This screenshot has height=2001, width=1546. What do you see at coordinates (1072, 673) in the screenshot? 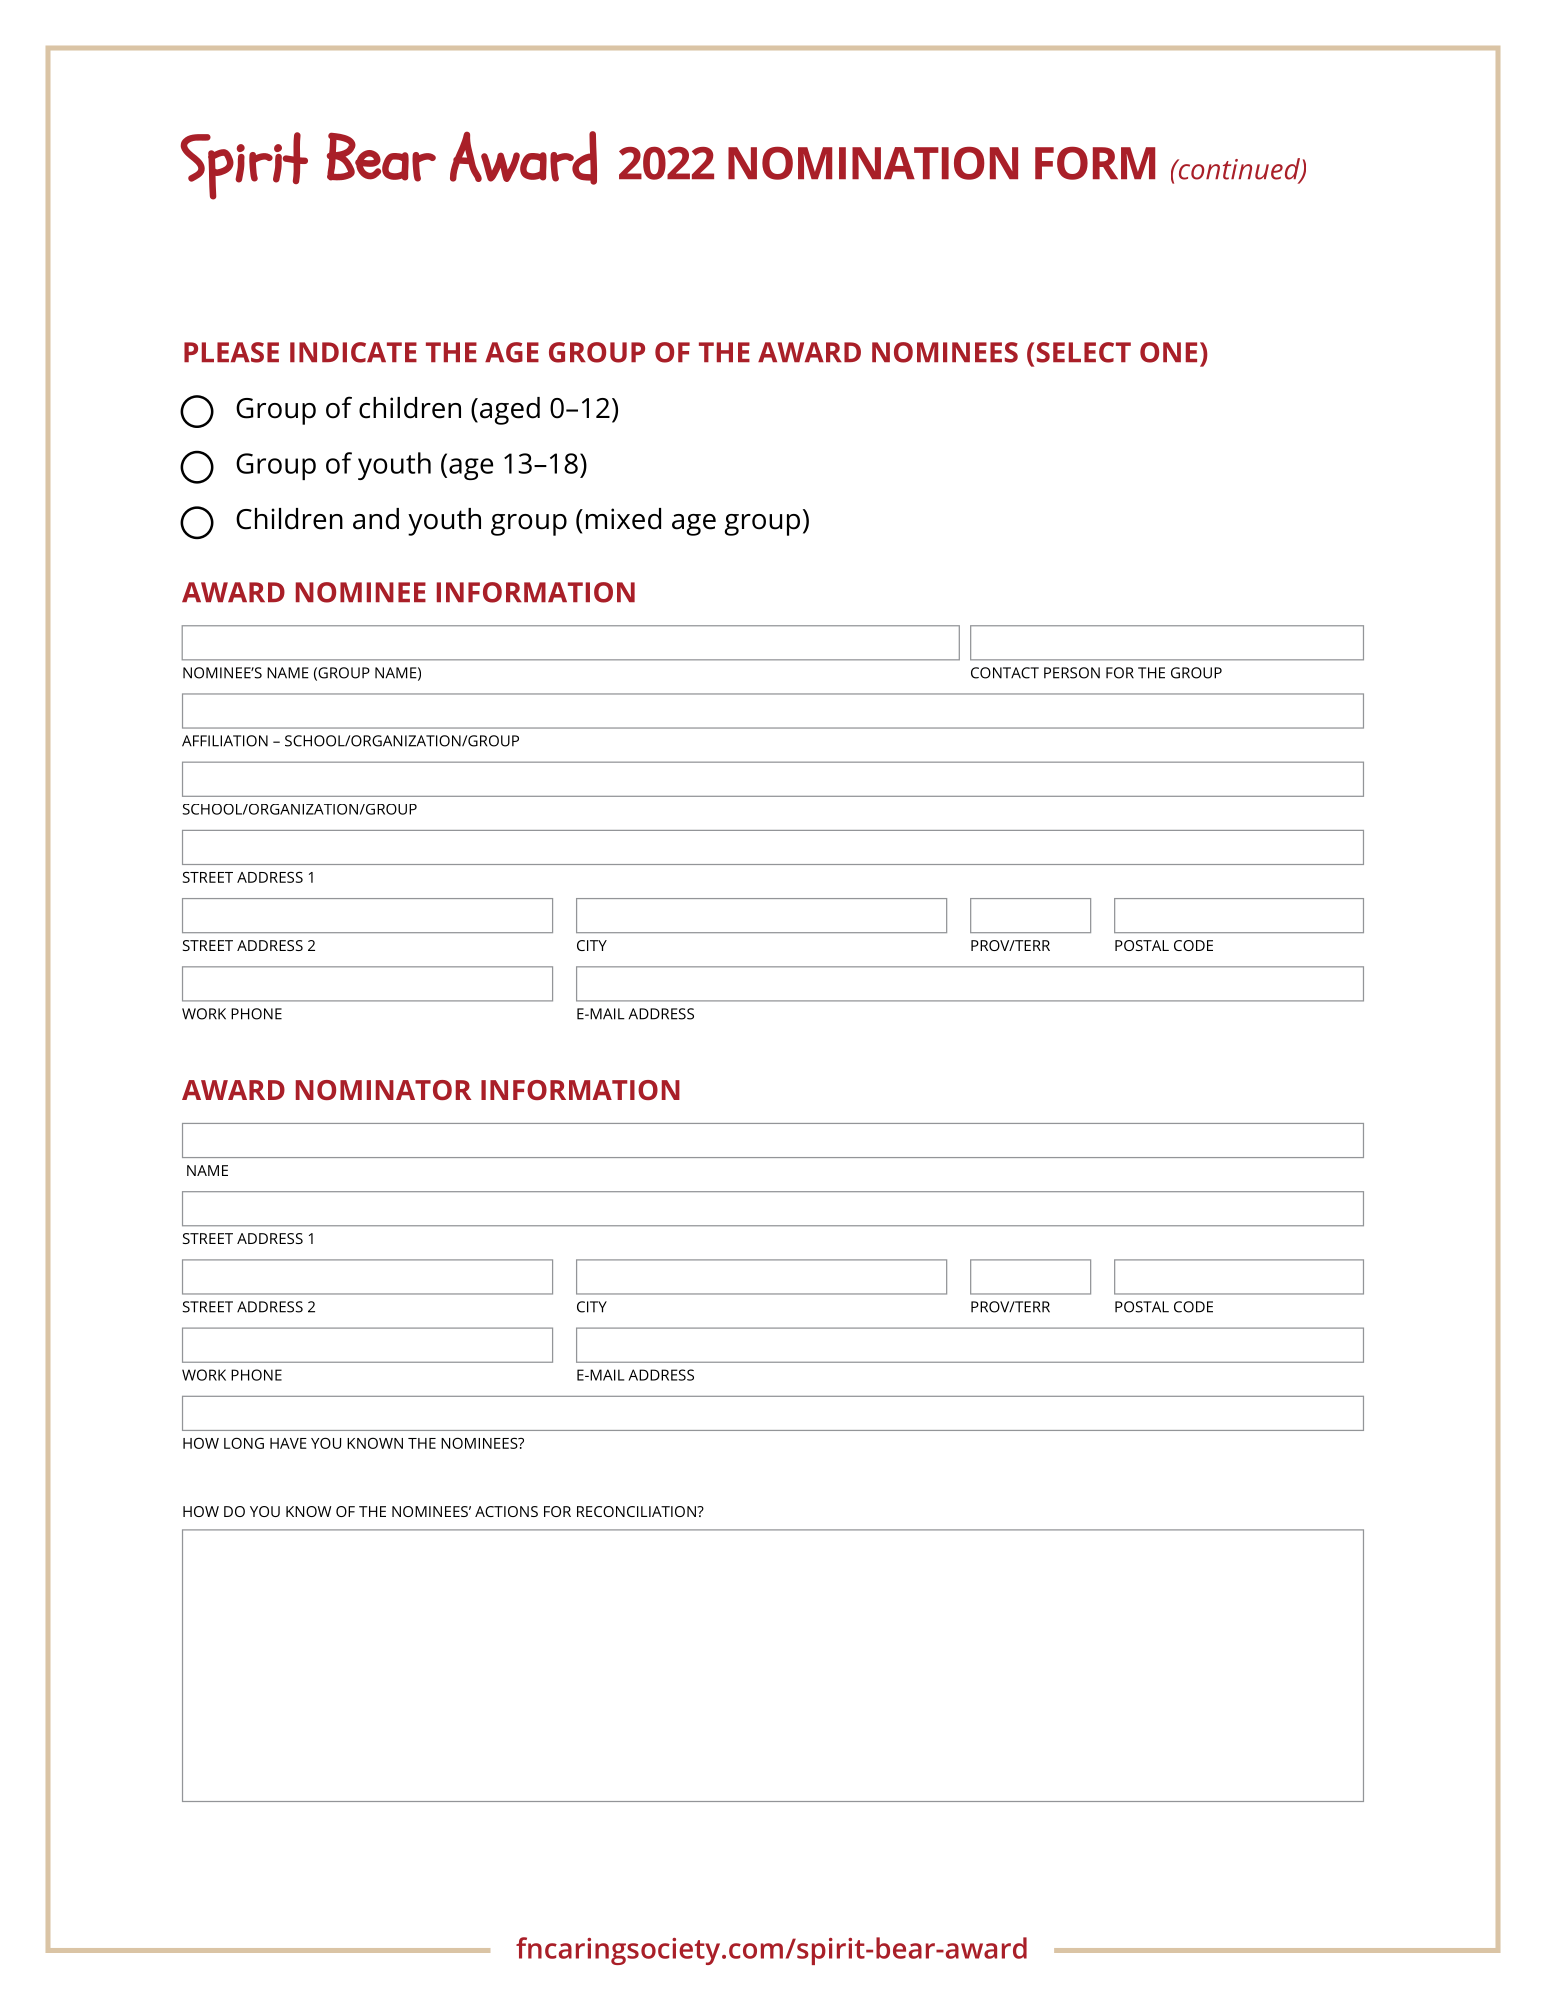
I see `PERSON` at bounding box center [1072, 673].
